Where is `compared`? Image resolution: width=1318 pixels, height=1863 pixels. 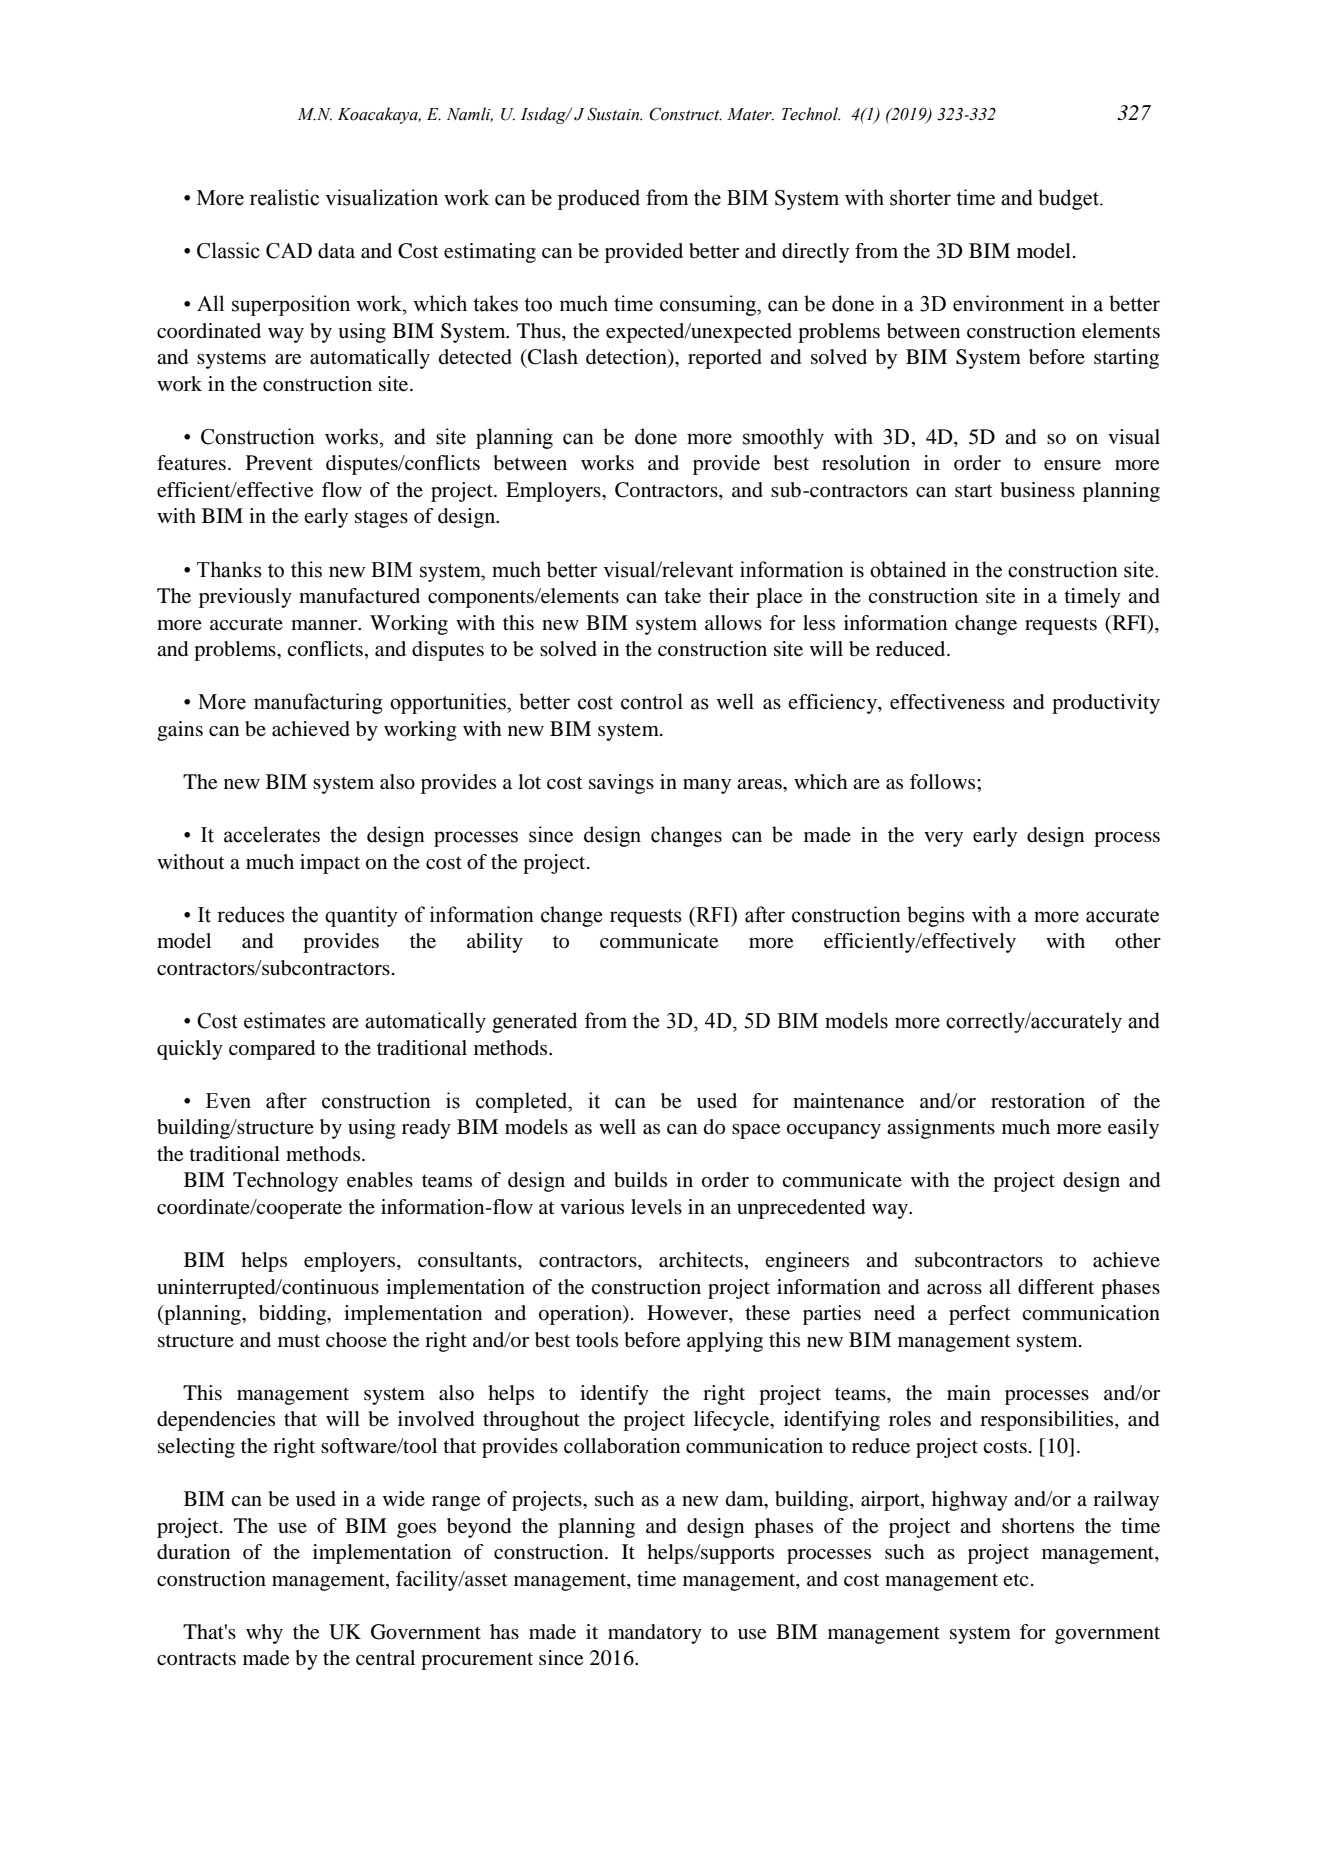
compared is located at coordinates (272, 1050).
